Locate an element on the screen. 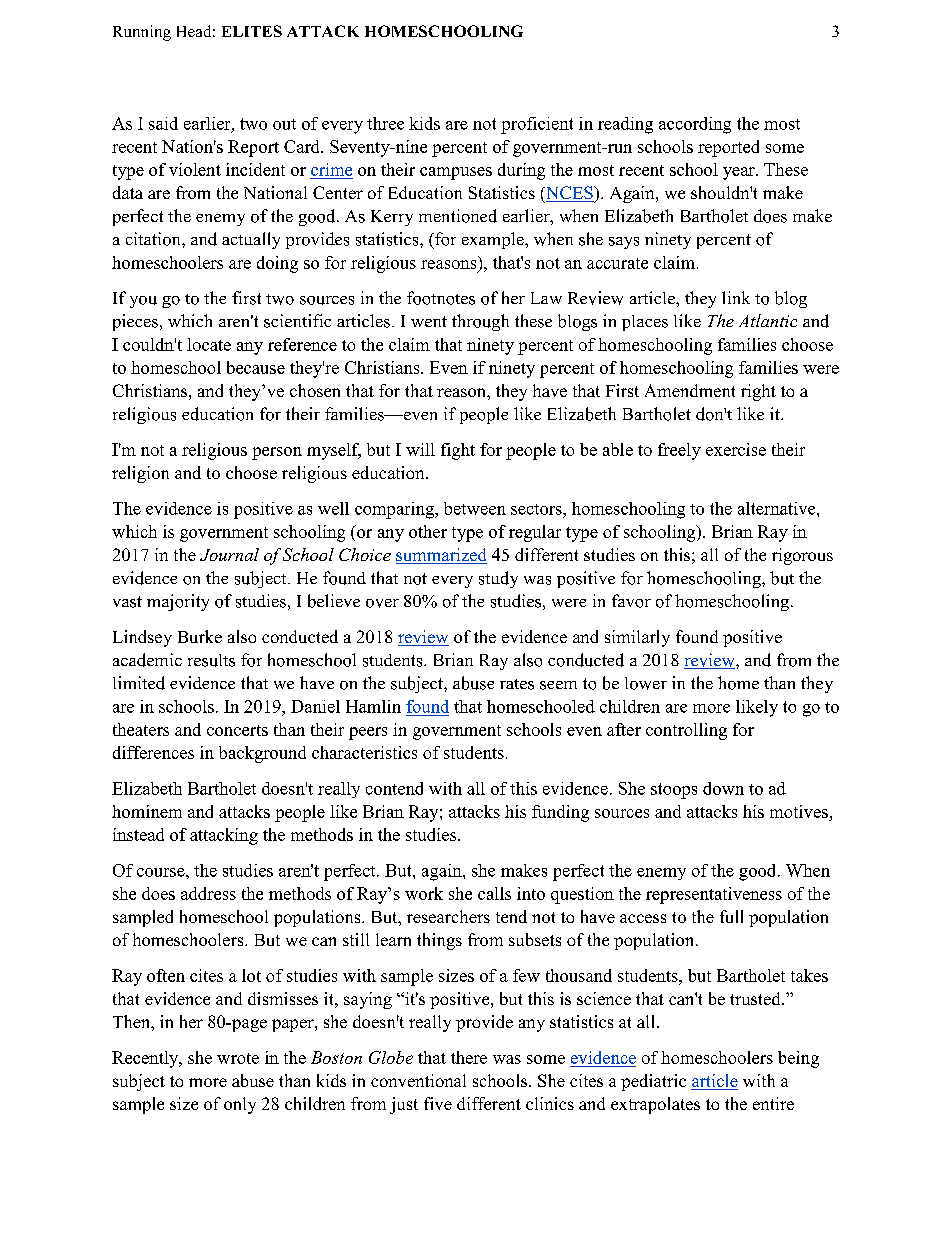 This screenshot has height=1233, width=952. ELITES is located at coordinates (252, 31).
